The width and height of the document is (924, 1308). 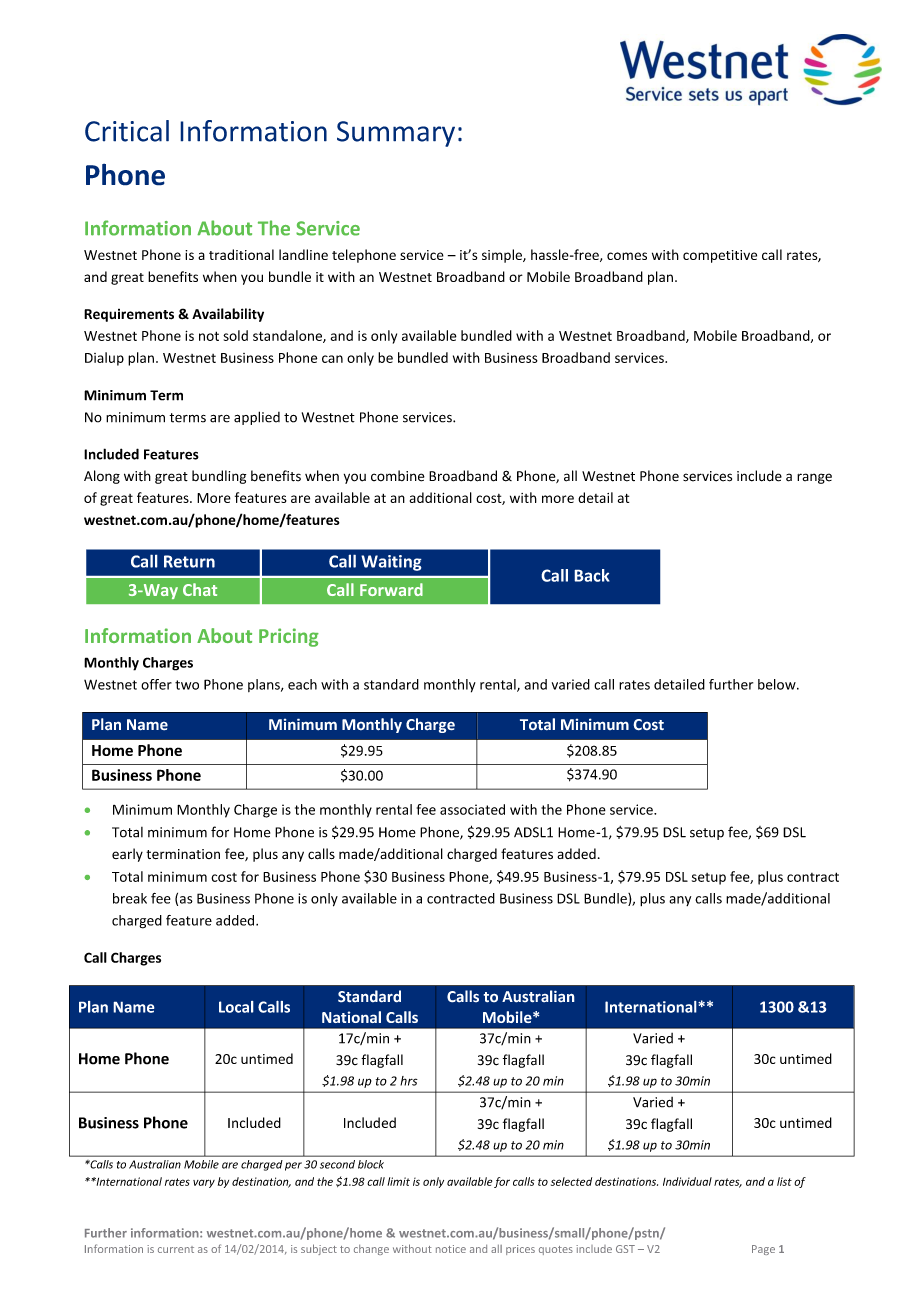 I want to click on Forward, so click(x=391, y=589).
